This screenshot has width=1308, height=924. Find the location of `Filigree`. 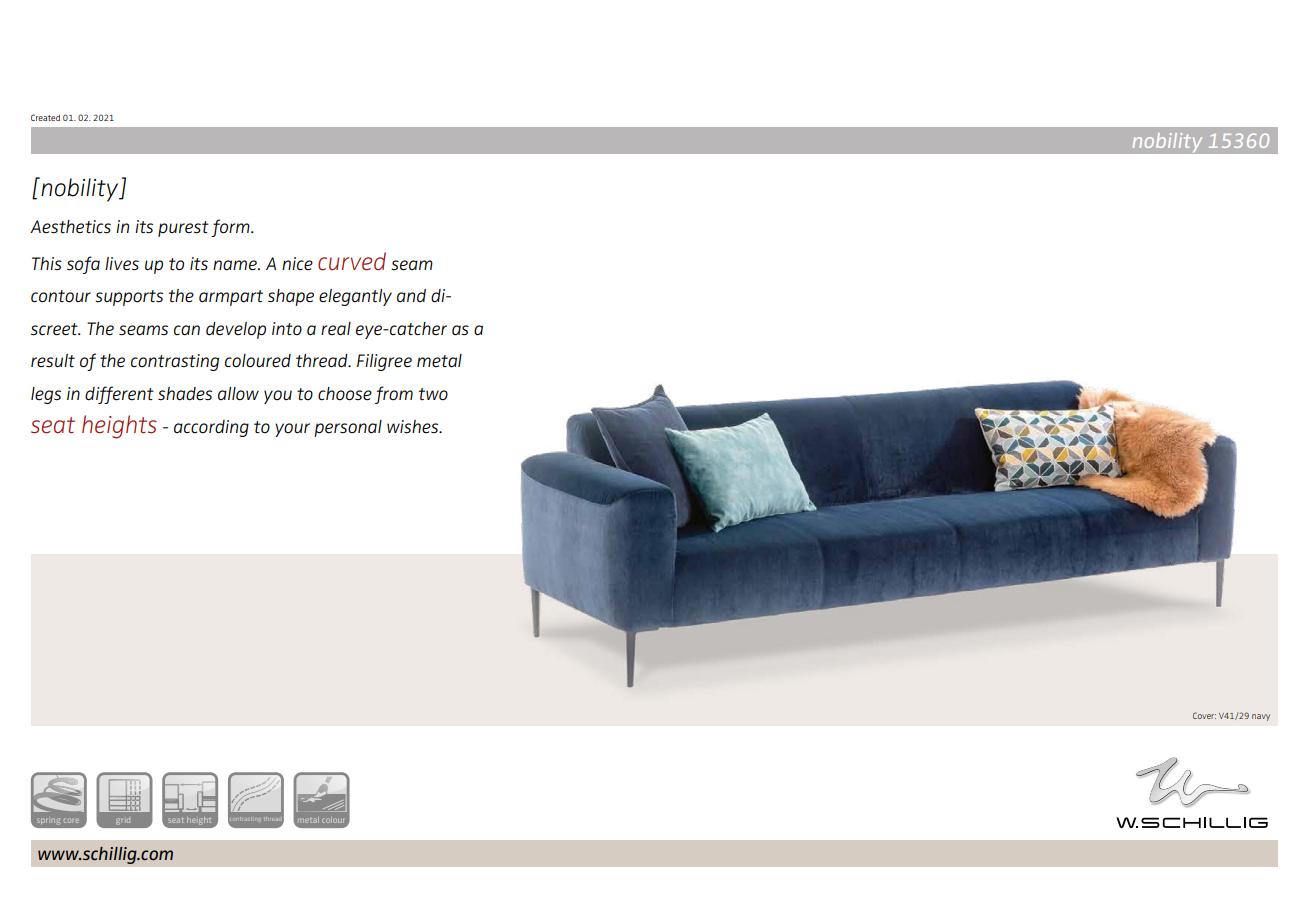

Filigree is located at coordinates (384, 362).
